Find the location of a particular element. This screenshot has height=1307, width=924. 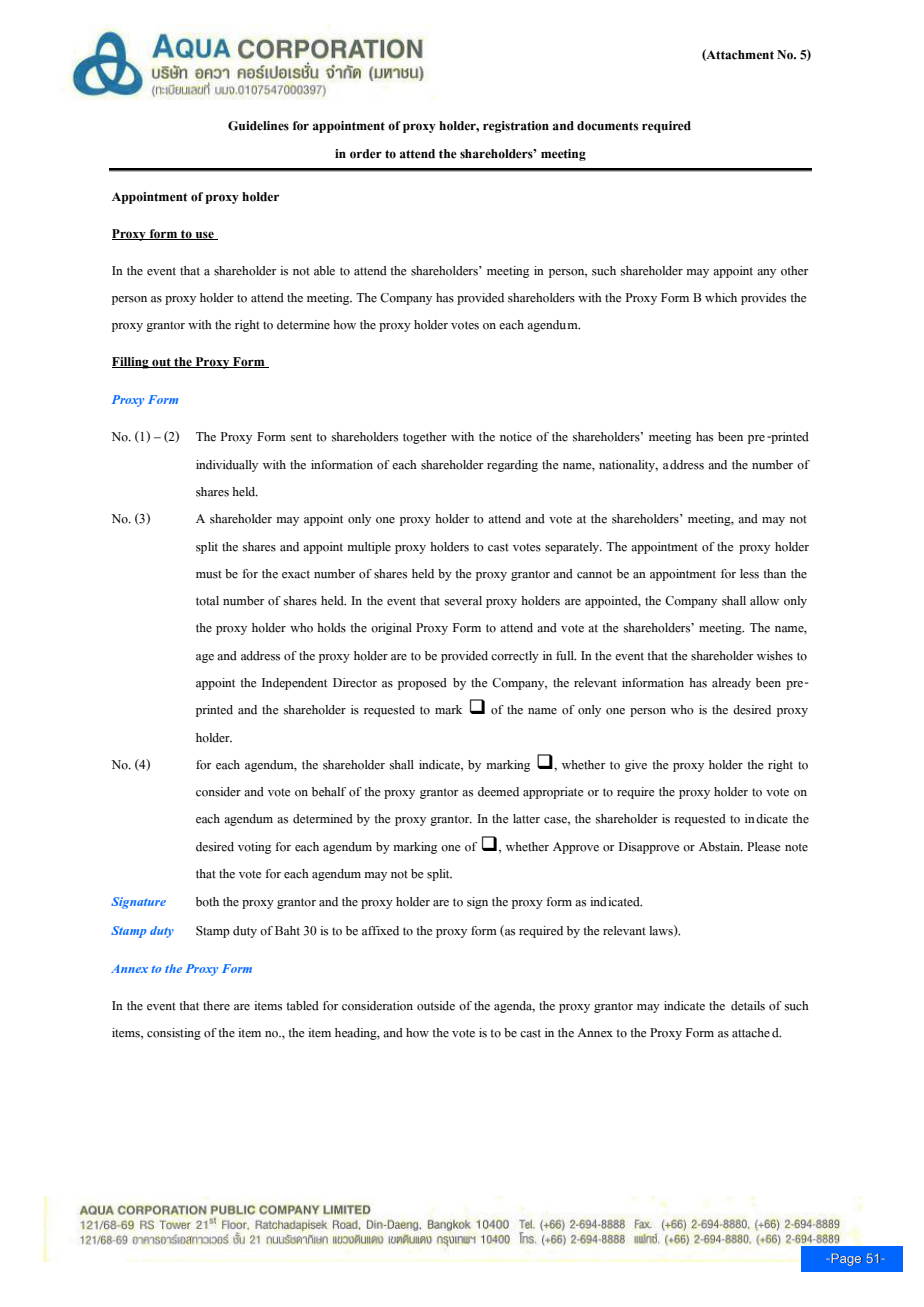

outside is located at coordinates (436, 1006).
